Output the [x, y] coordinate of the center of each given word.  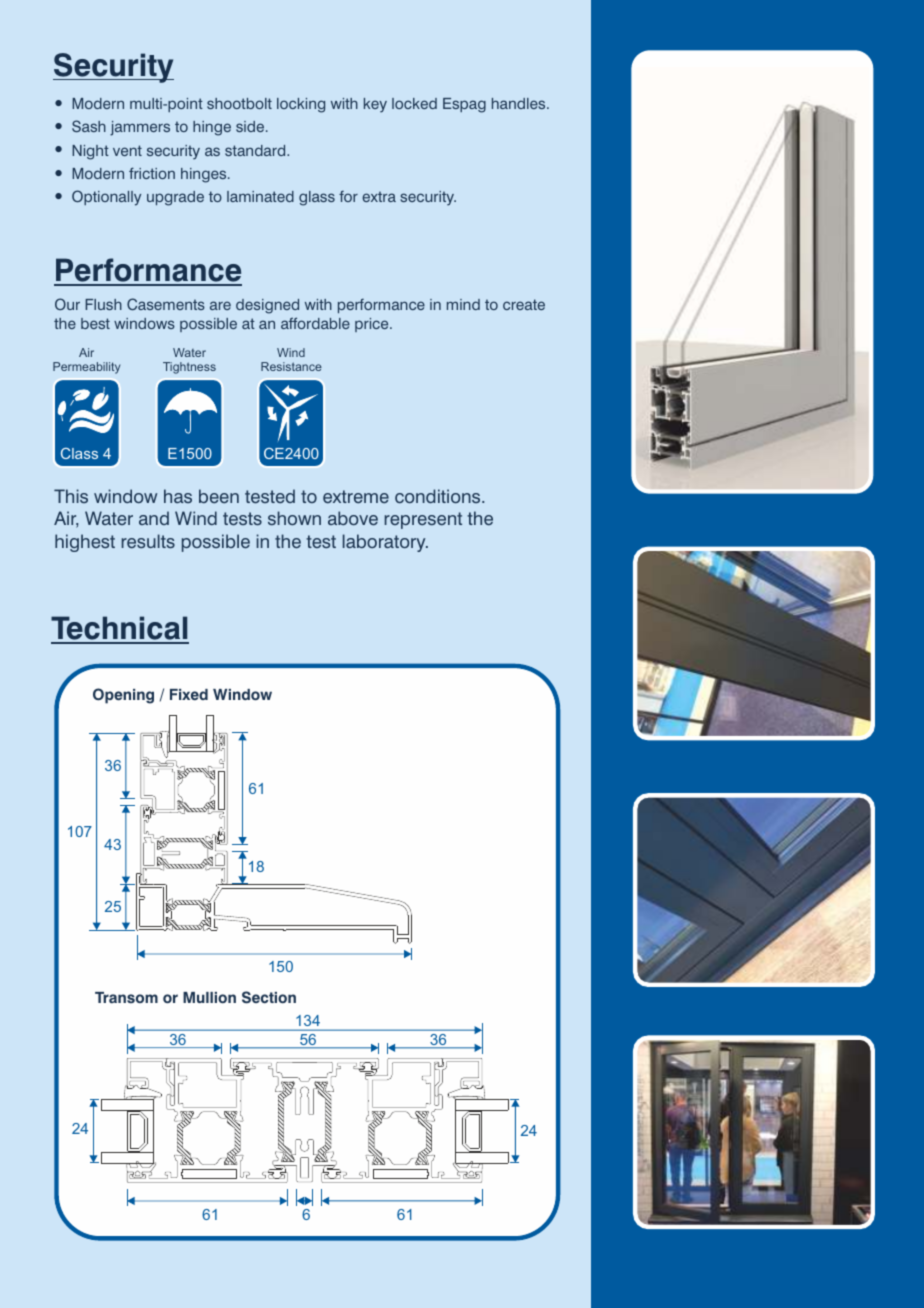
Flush [103, 304]
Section [269, 997]
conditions [439, 496]
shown [294, 518]
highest [85, 543]
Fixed [189, 694]
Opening [123, 696]
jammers [140, 128]
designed [267, 306]
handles [520, 103]
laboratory [385, 543]
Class [79, 453]
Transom [126, 997]
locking [301, 105]
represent [423, 520]
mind [463, 304]
